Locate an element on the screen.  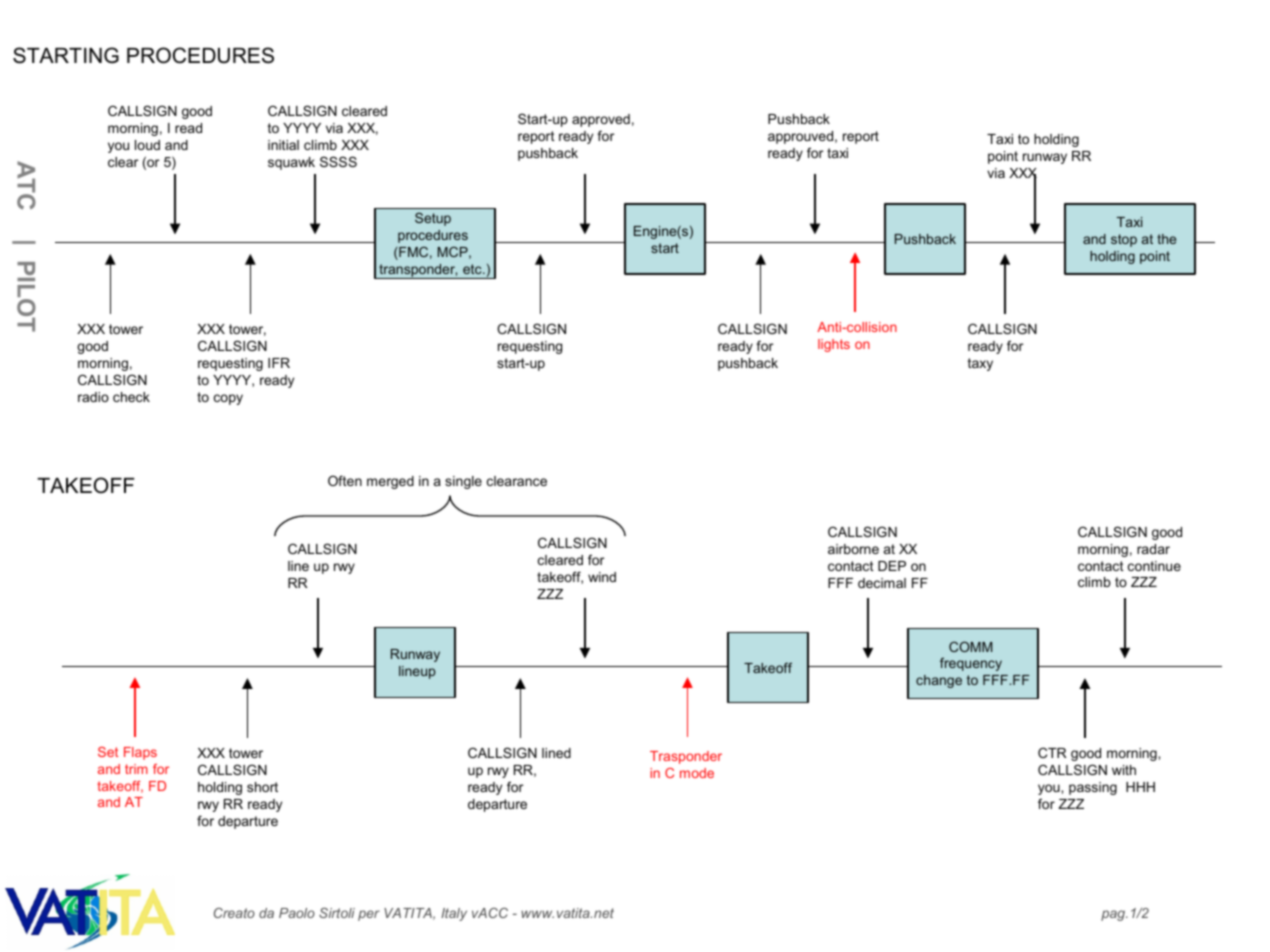
stop is located at coordinates (1124, 240).
